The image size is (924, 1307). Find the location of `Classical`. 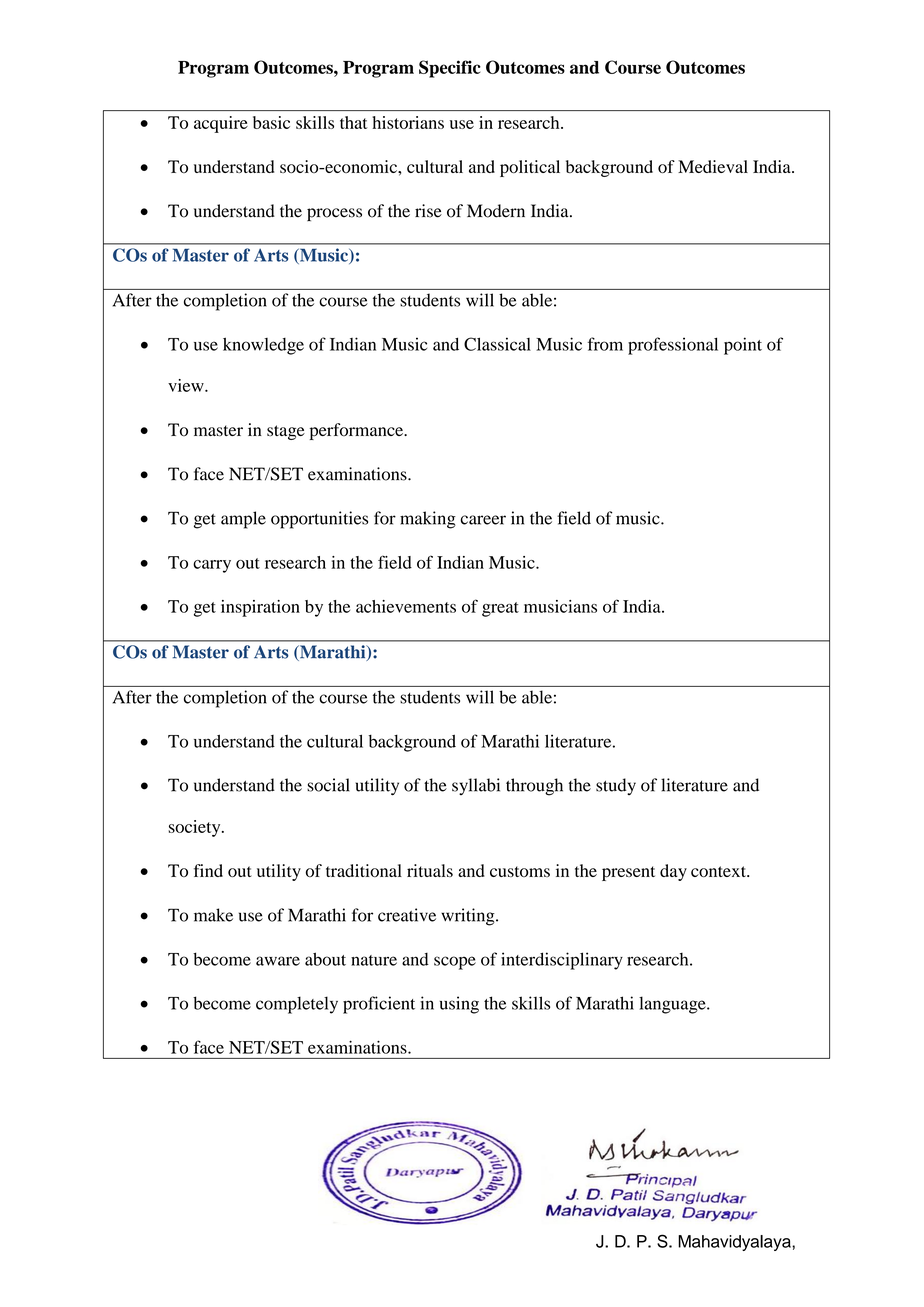

Classical is located at coordinates (497, 344).
